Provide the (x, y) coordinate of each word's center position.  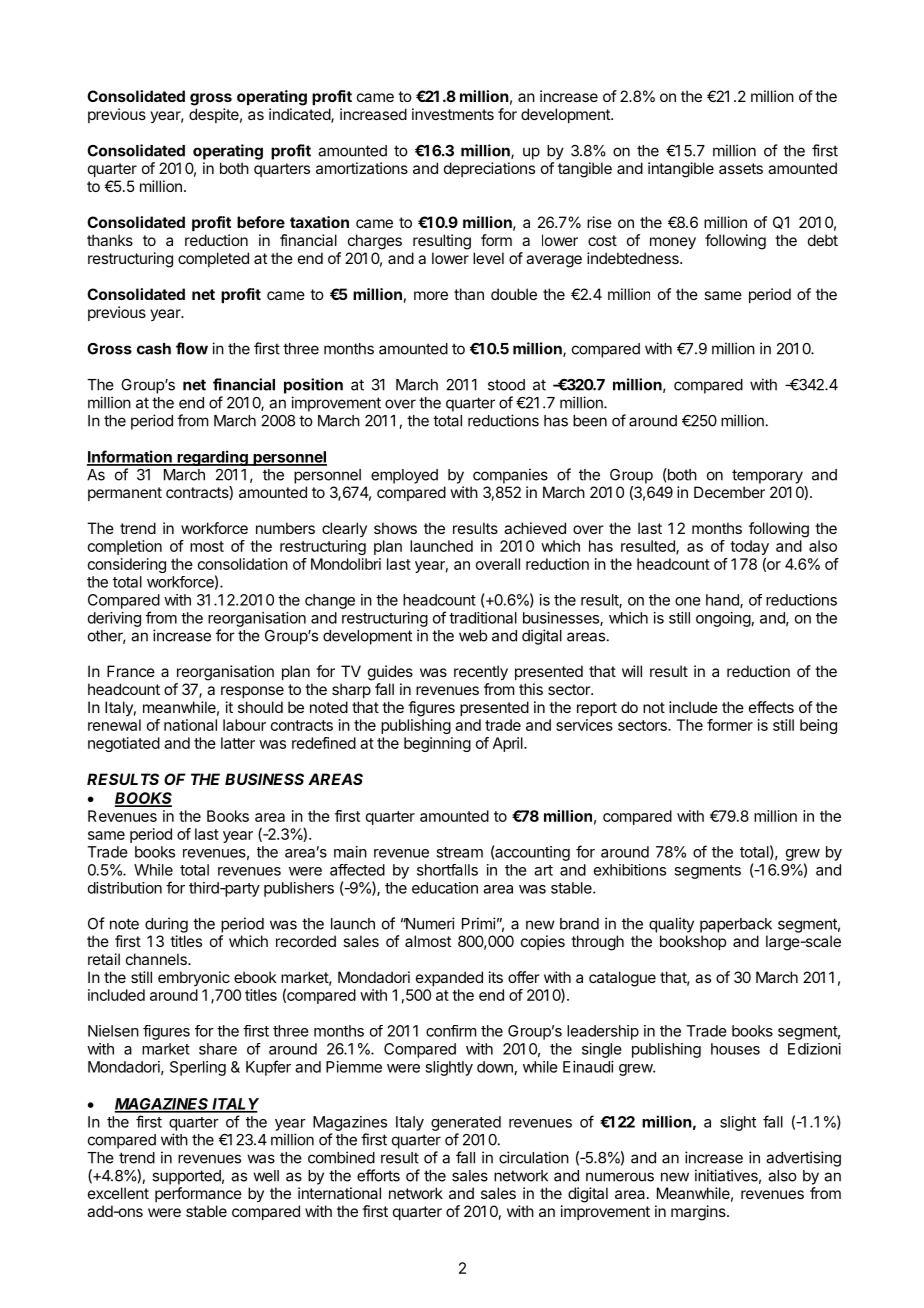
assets (741, 168)
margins (699, 1213)
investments (453, 114)
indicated (300, 115)
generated (466, 1123)
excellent (118, 1193)
